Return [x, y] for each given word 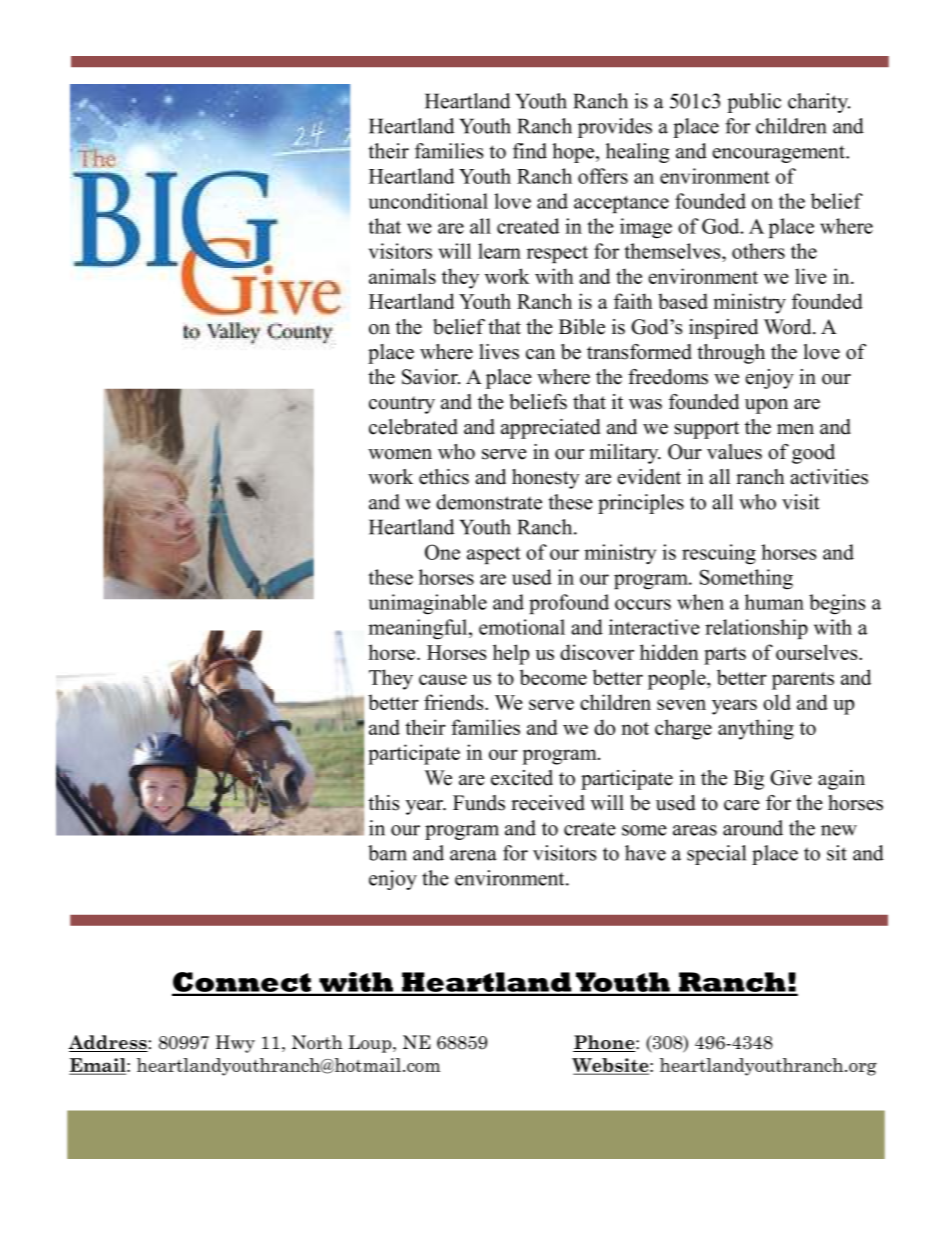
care [742, 805]
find [530, 151]
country [402, 405]
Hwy [235, 1044]
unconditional [428, 201]
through [731, 354]
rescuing [719, 554]
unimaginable [427, 604]
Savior [431, 377]
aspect [494, 555]
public [754, 103]
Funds [479, 803]
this [383, 803]
